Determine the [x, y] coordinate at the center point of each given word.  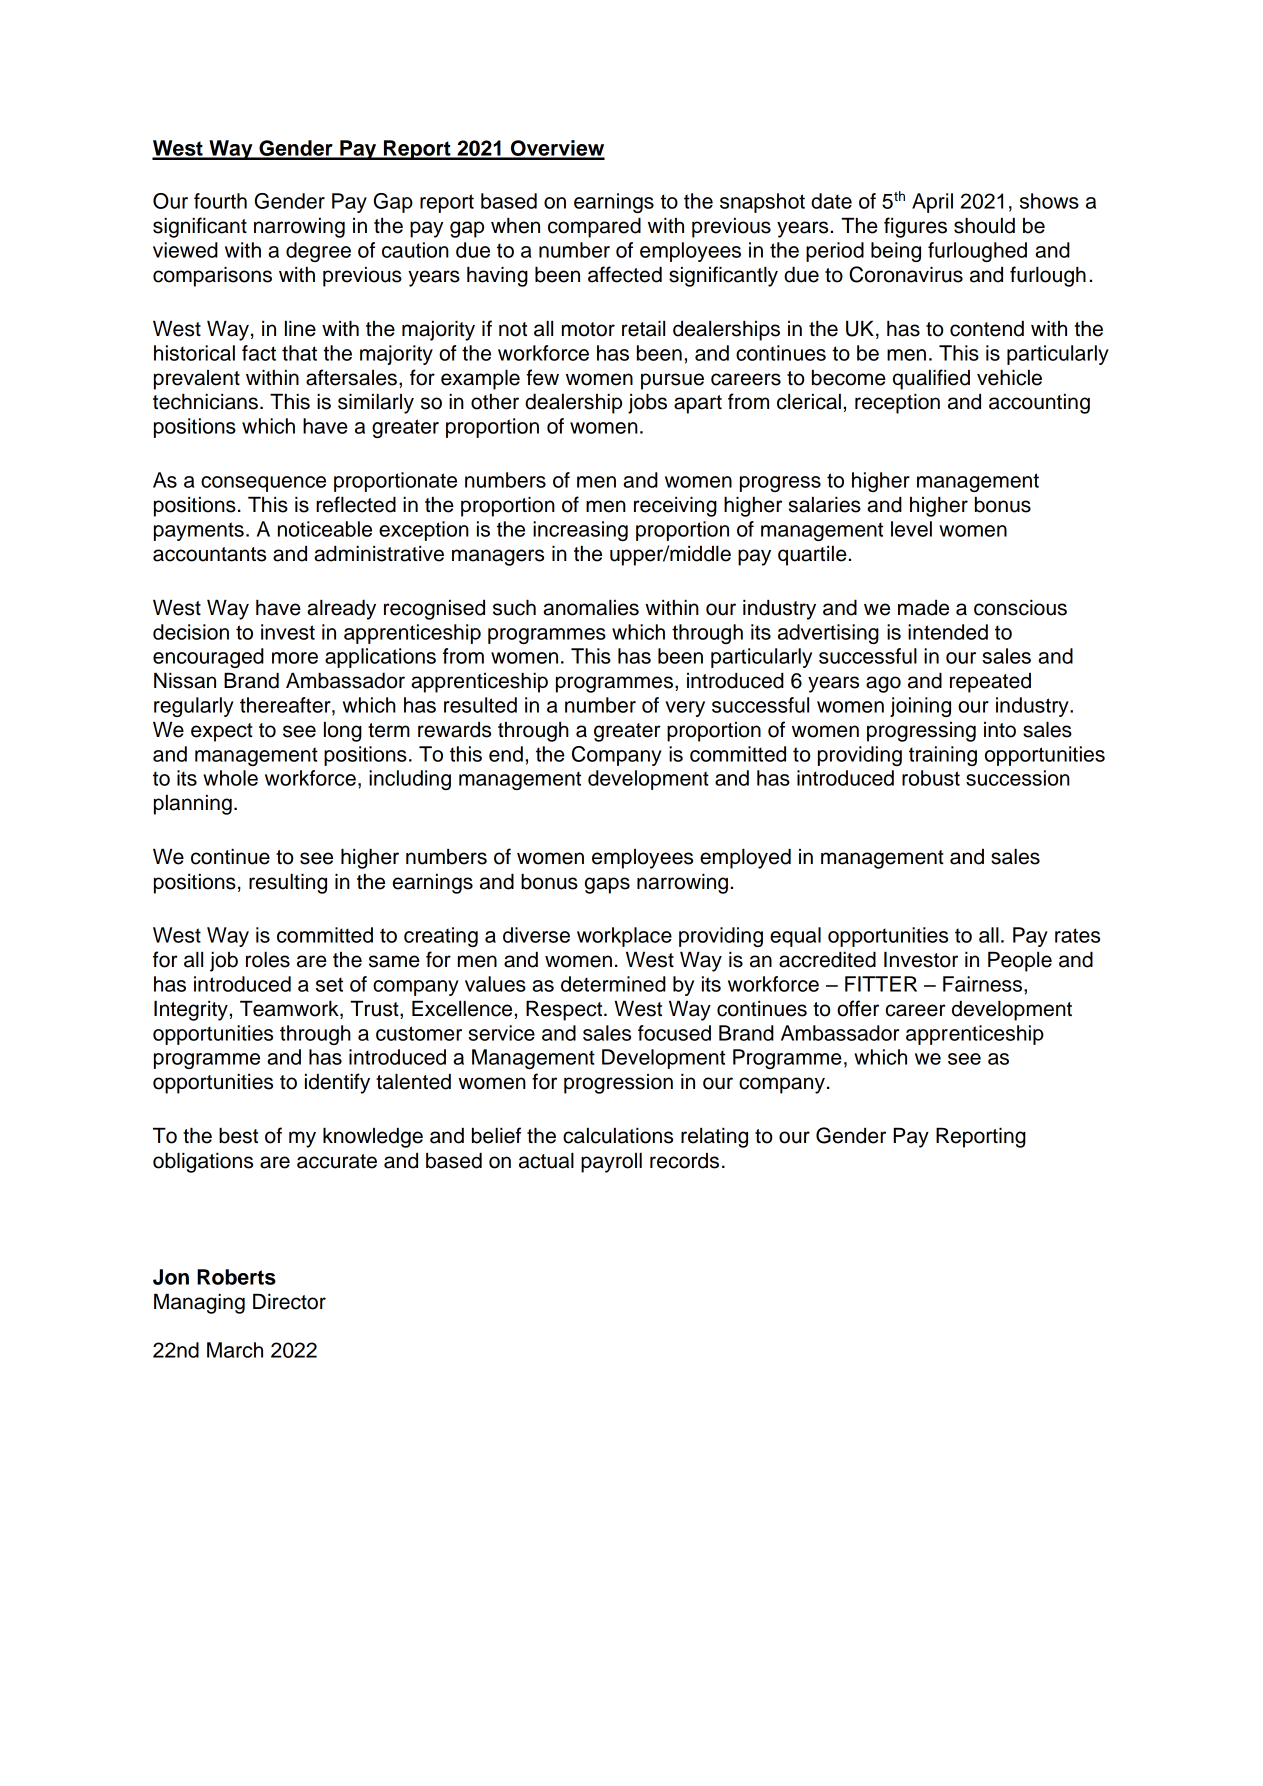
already [341, 610]
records [684, 1161]
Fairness [984, 984]
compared [594, 228]
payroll [611, 1163]
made [923, 608]
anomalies [591, 608]
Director [289, 1302]
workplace [624, 937]
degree [318, 252]
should [984, 226]
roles [268, 960]
